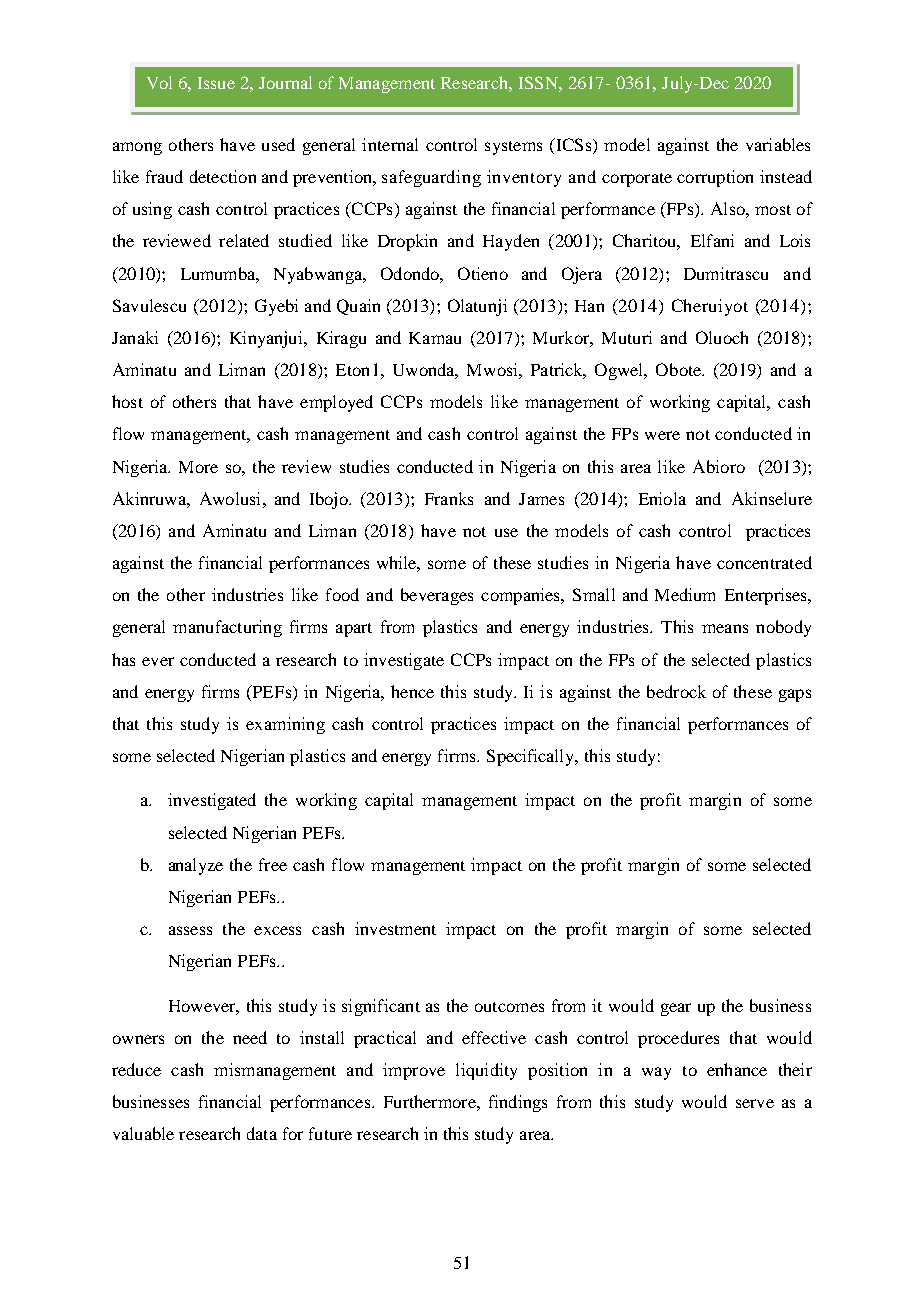 The image size is (924, 1307). What do you see at coordinates (127, 401) in the image?
I see `host` at bounding box center [127, 401].
